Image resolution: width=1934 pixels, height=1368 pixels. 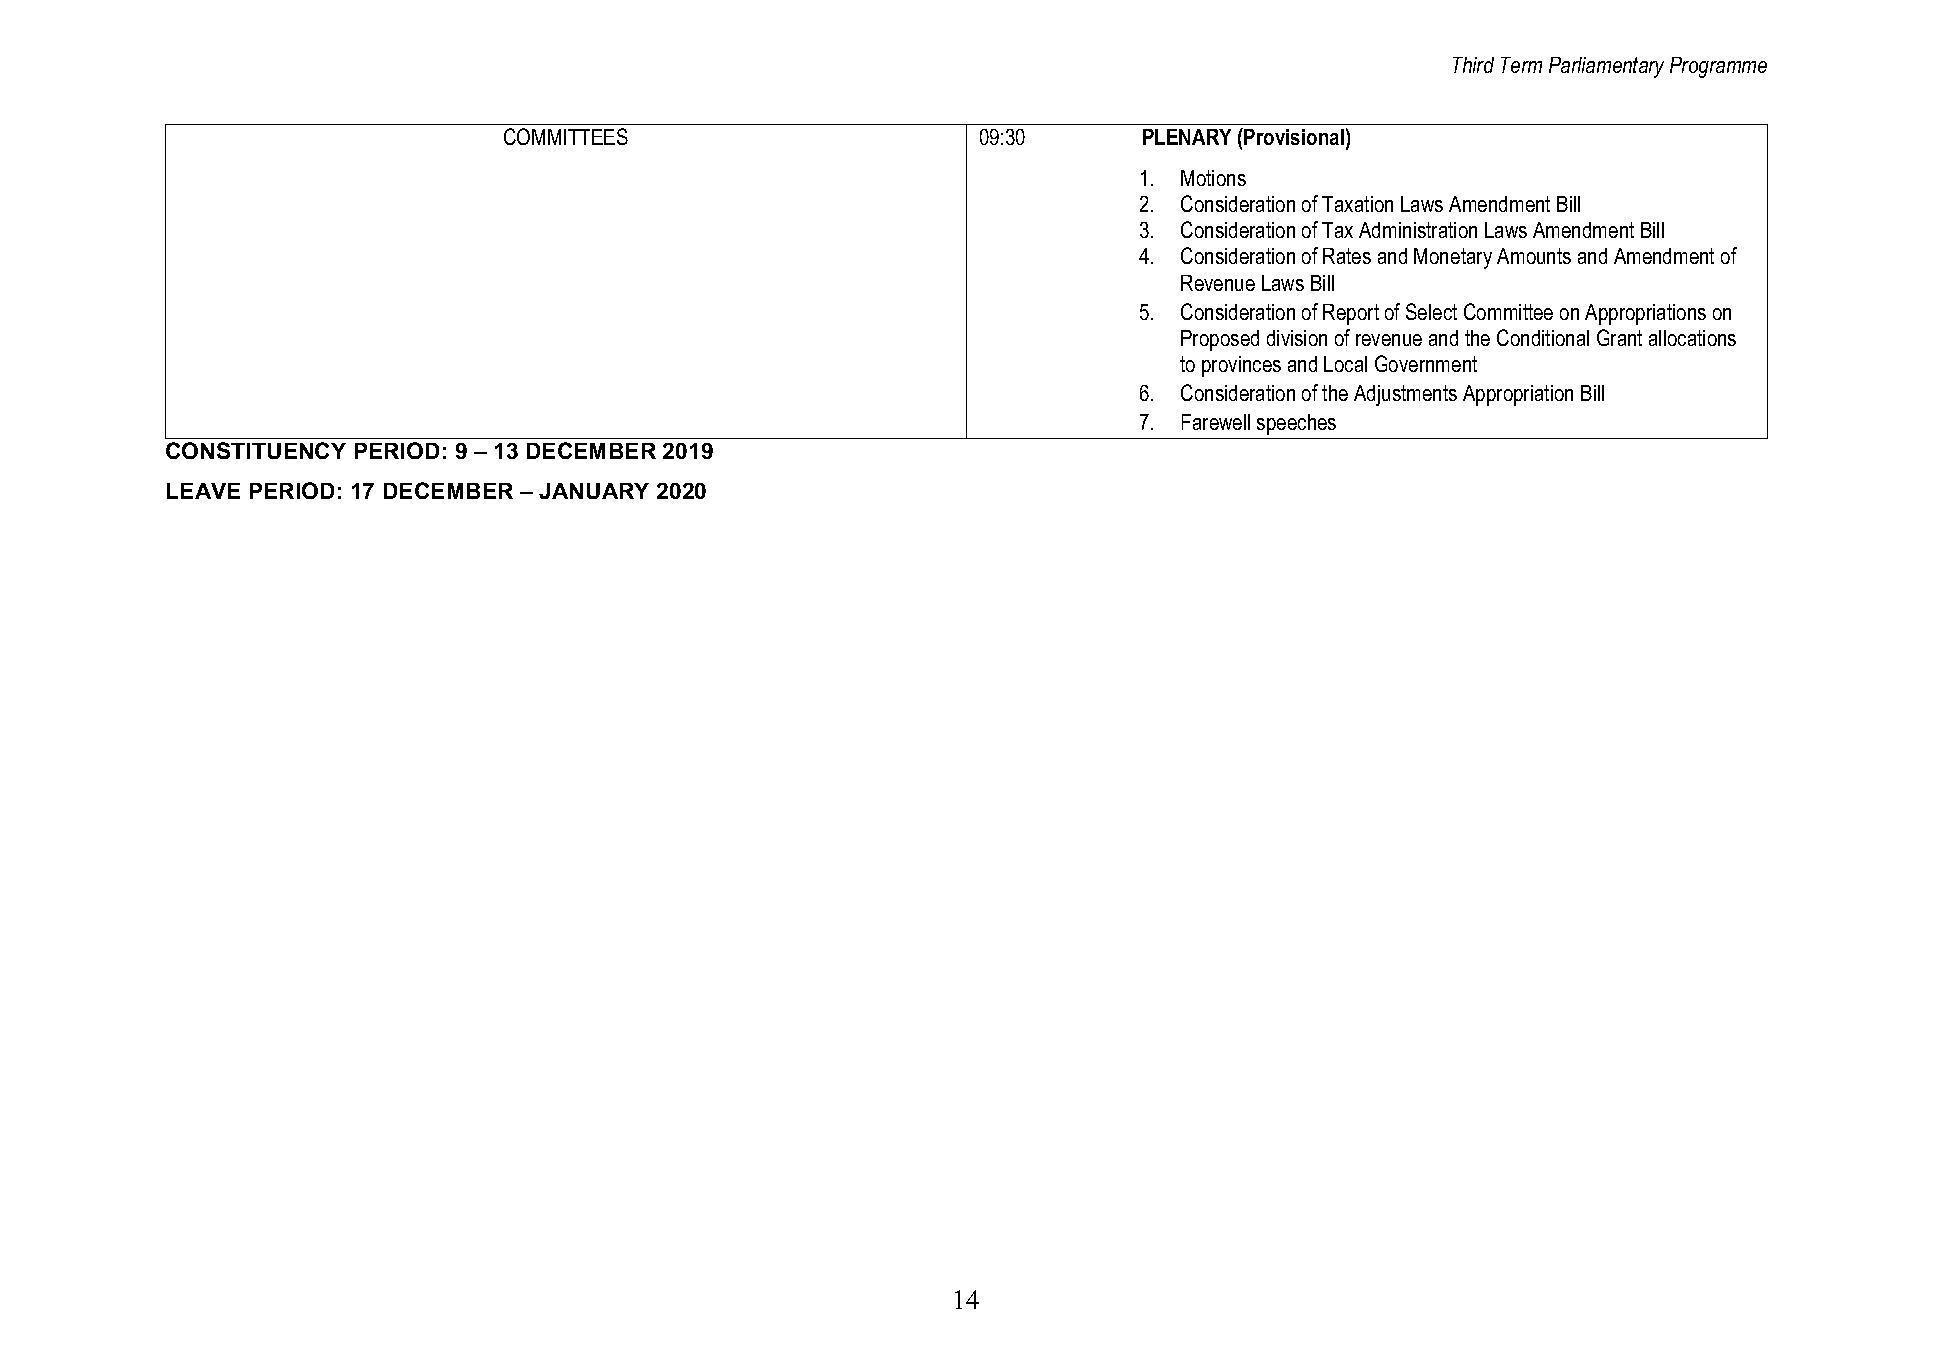 What do you see at coordinates (1473, 65) in the screenshot?
I see `Third` at bounding box center [1473, 65].
